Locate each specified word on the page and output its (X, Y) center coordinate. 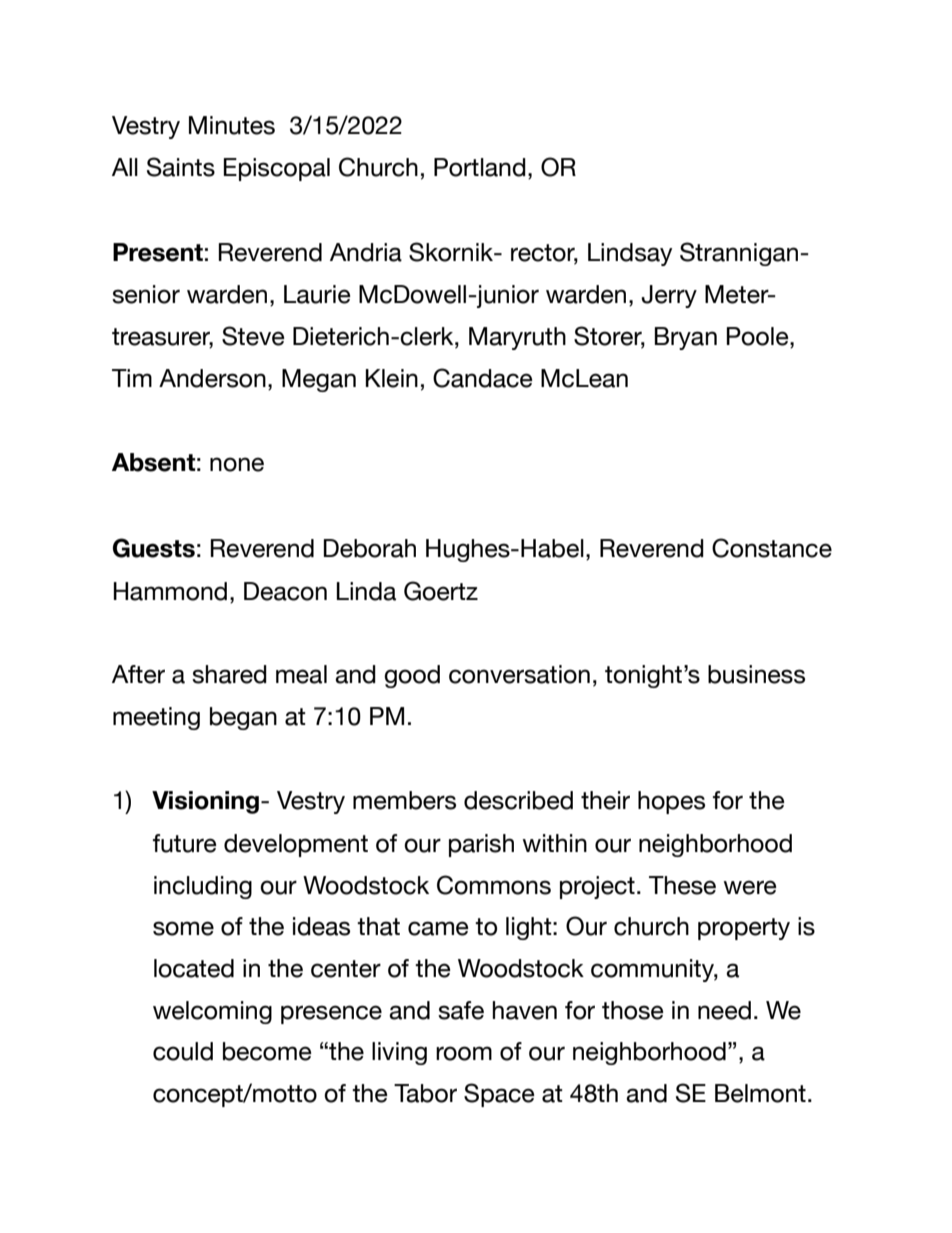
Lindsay (630, 254)
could (183, 1051)
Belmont (760, 1093)
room (464, 1053)
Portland (480, 167)
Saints (181, 167)
